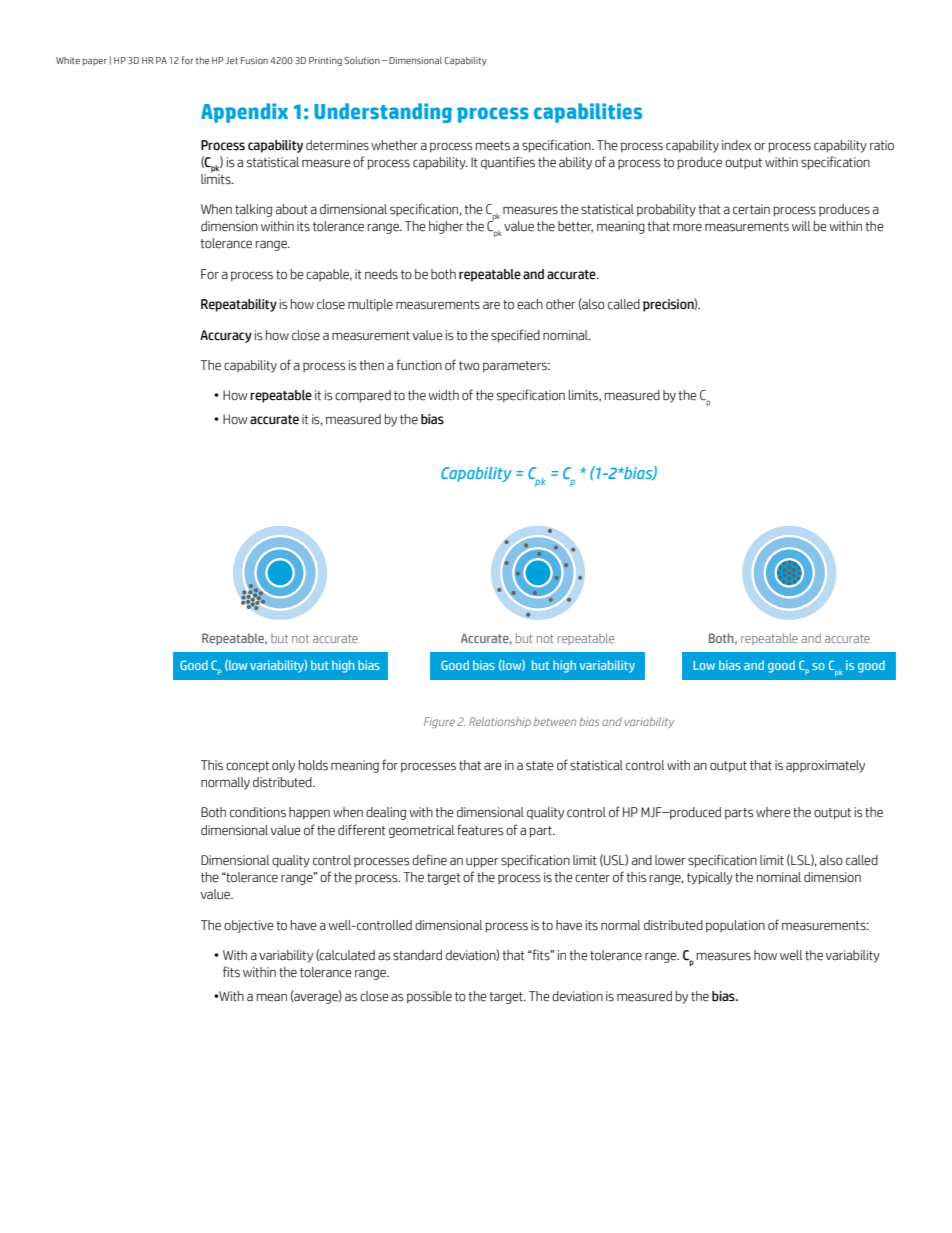 Image resolution: width=952 pixels, height=1233 pixels. Describe the element at coordinates (363, 396) in the screenshot. I see `compared` at that location.
